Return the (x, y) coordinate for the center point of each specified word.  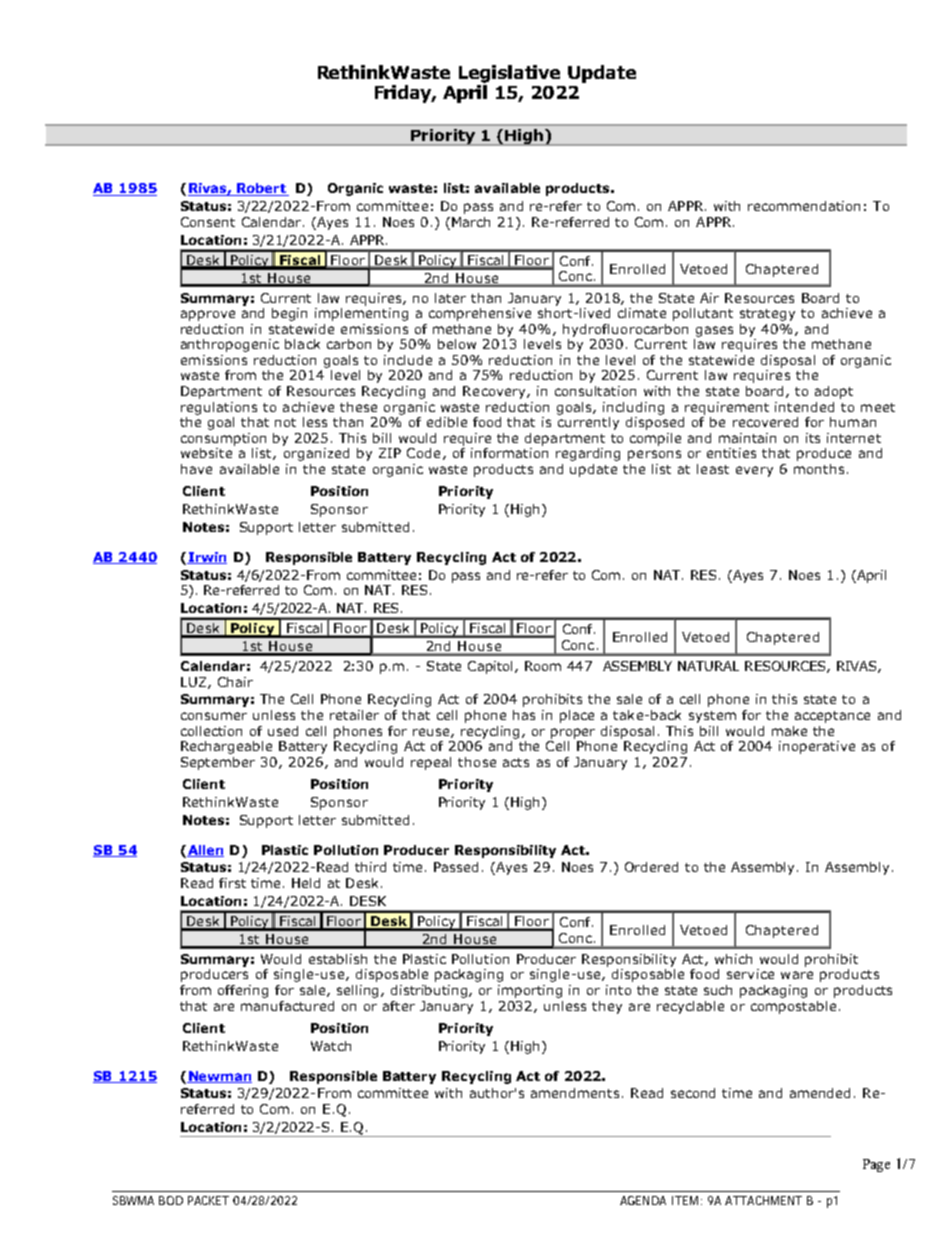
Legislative (509, 74)
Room (543, 666)
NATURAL (708, 666)
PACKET (208, 1200)
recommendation (804, 206)
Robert (261, 189)
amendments (575, 1093)
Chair (235, 682)
